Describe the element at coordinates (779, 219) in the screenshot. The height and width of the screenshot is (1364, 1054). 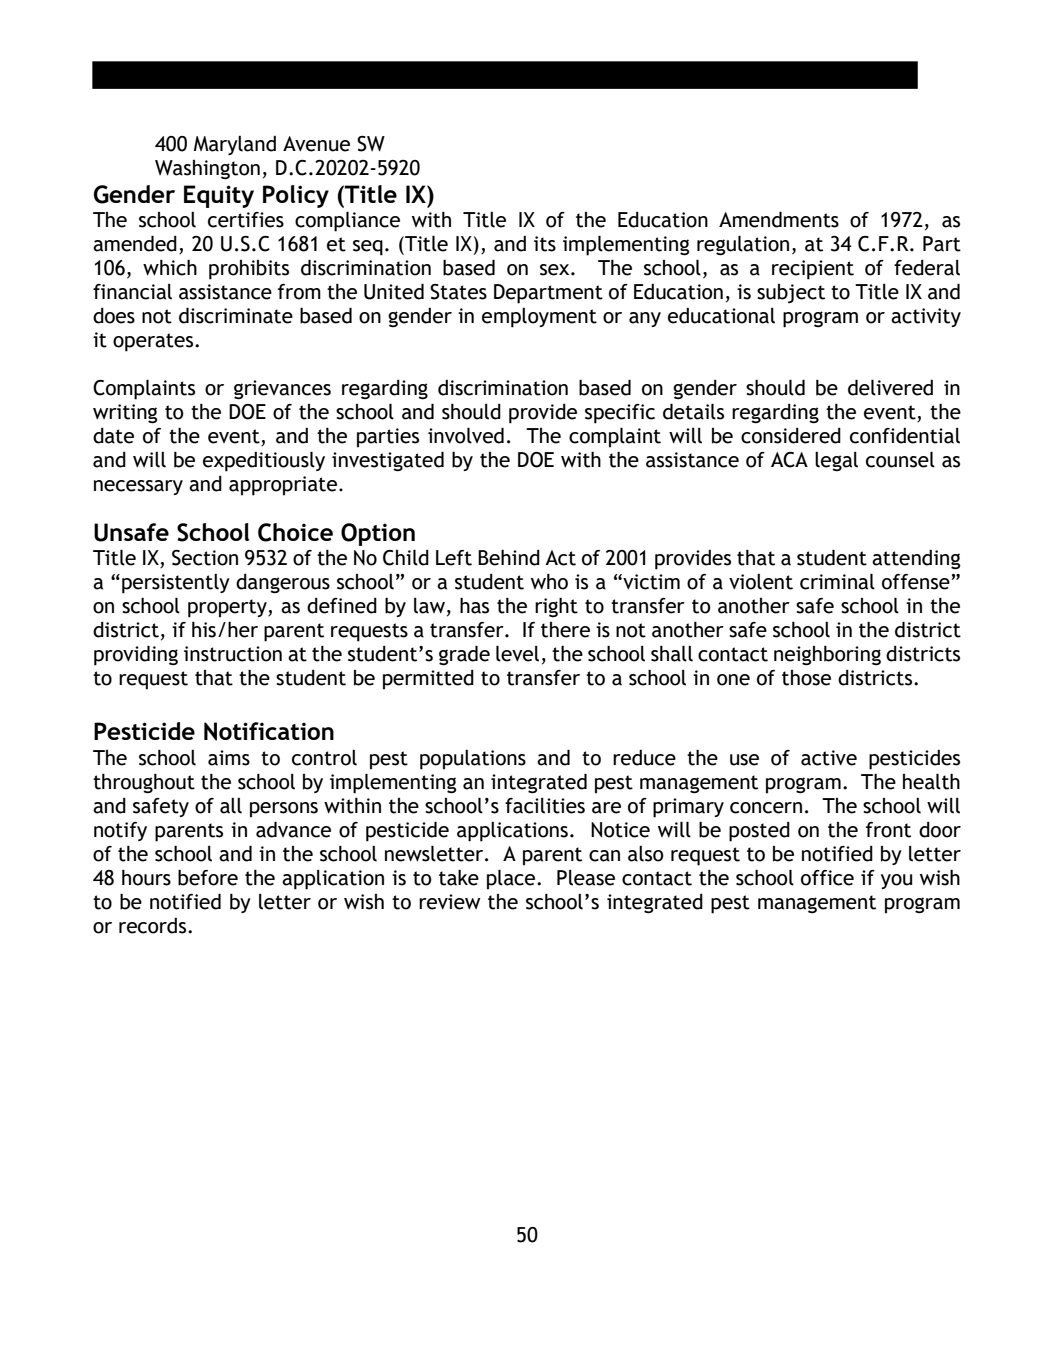
I see `Amendments` at that location.
